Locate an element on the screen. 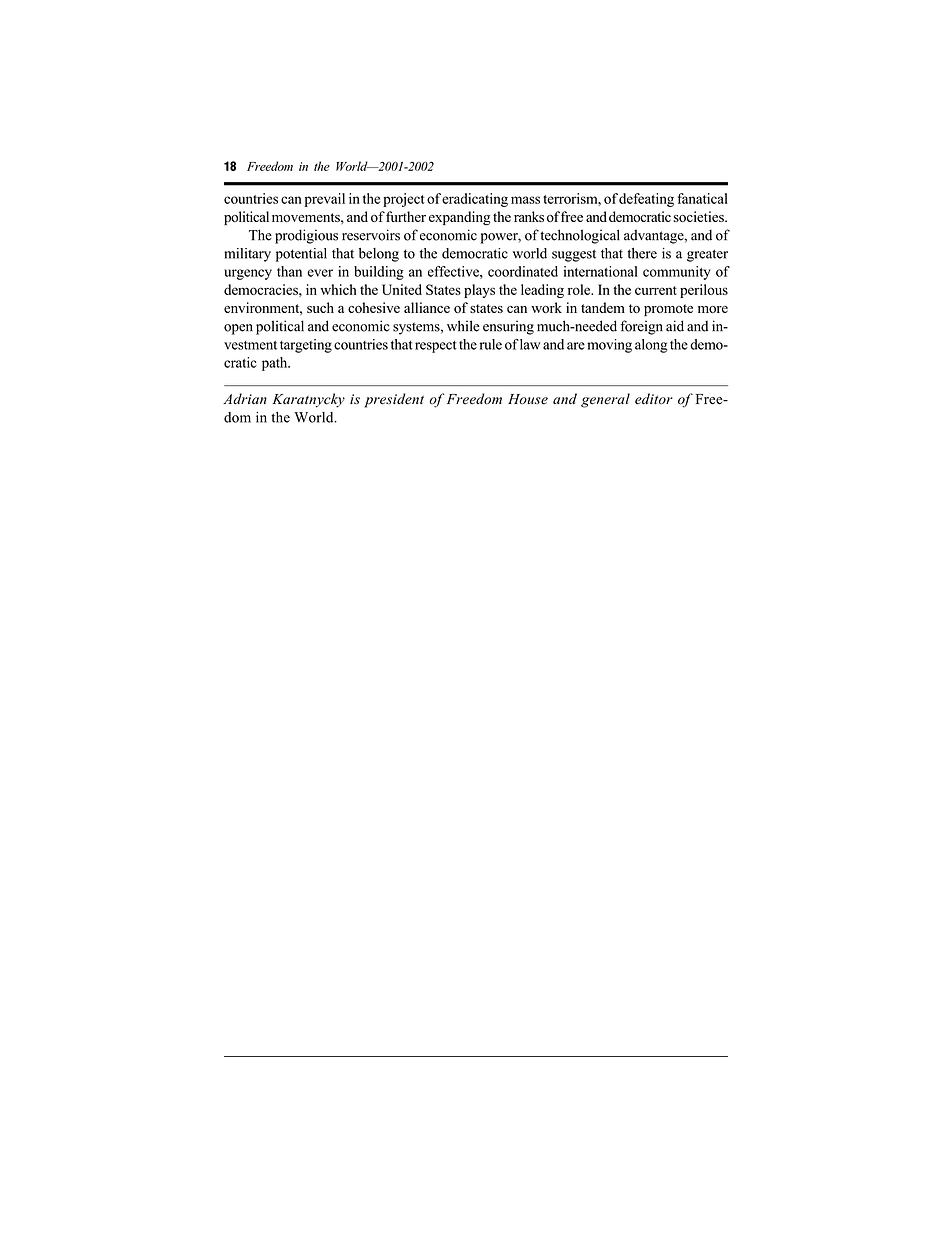 The image size is (952, 1233). eradicating is located at coordinates (475, 200).
